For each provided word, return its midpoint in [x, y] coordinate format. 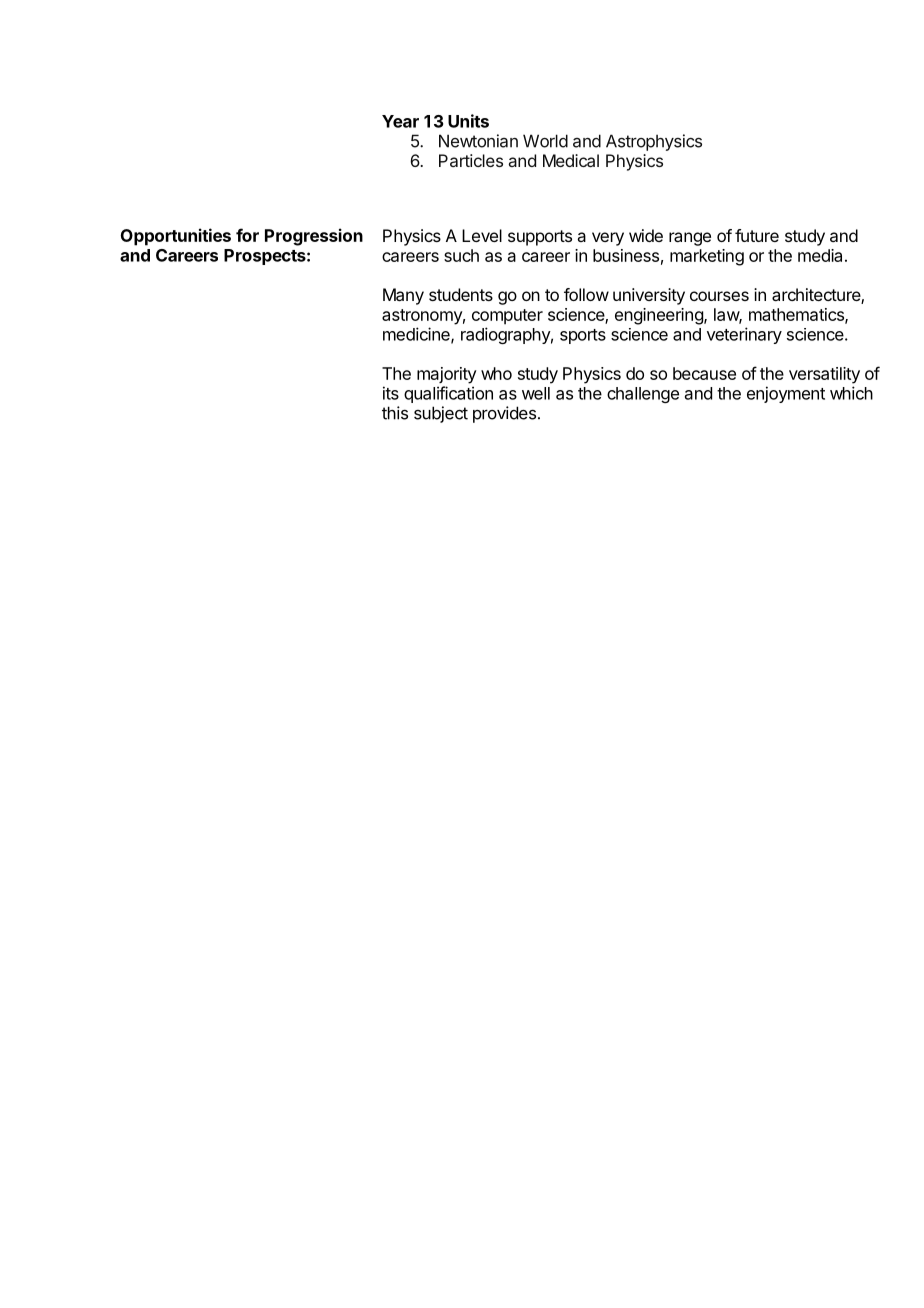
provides [504, 414]
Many [403, 296]
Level [482, 235]
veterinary [744, 335]
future [757, 235]
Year [400, 121]
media [820, 255]
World [545, 141]
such [461, 255]
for [247, 235]
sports [583, 336]
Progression [314, 237]
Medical [571, 160]
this [395, 413]
